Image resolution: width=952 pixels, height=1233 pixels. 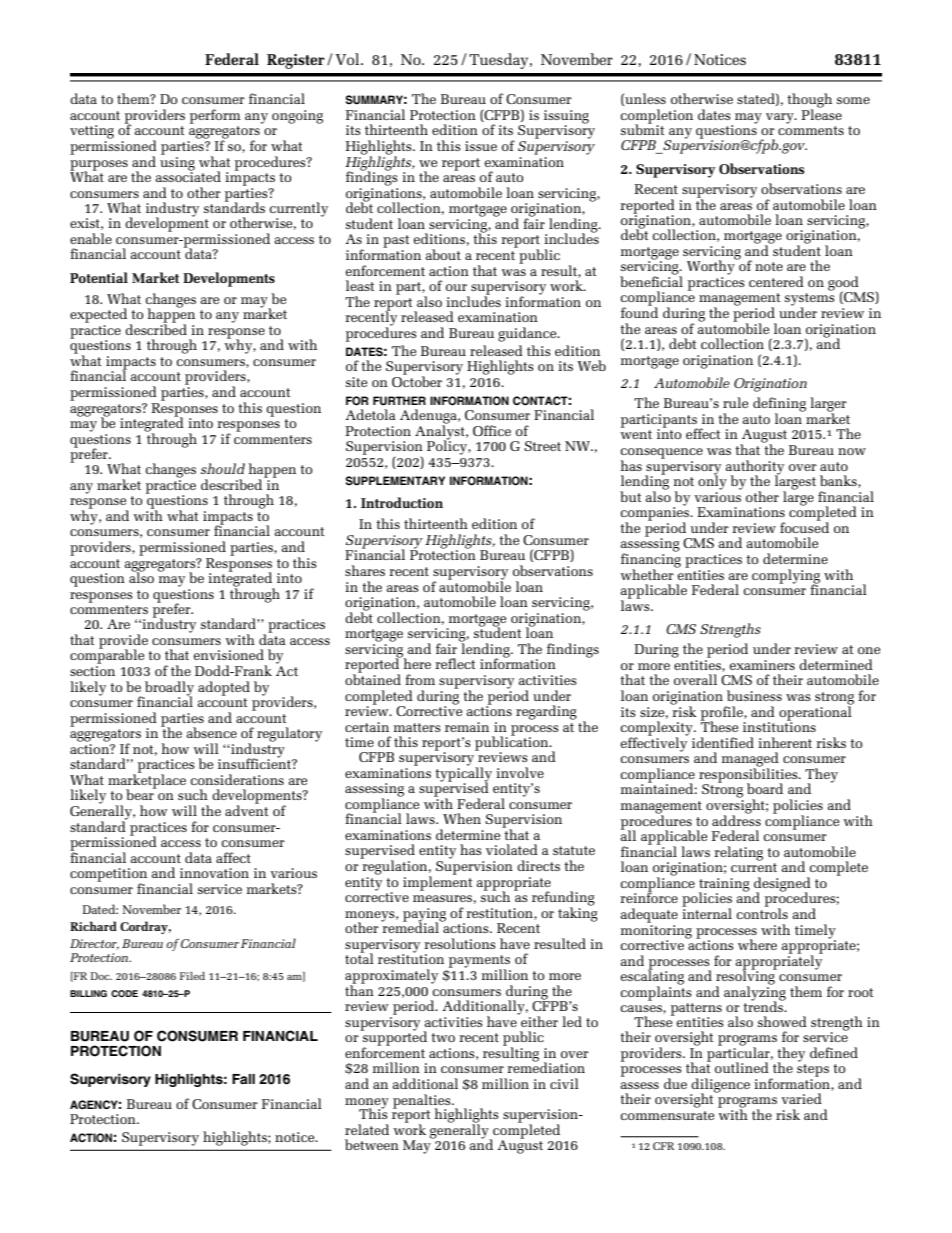 What do you see at coordinates (749, 775) in the document?
I see `responsibilities` at bounding box center [749, 775].
